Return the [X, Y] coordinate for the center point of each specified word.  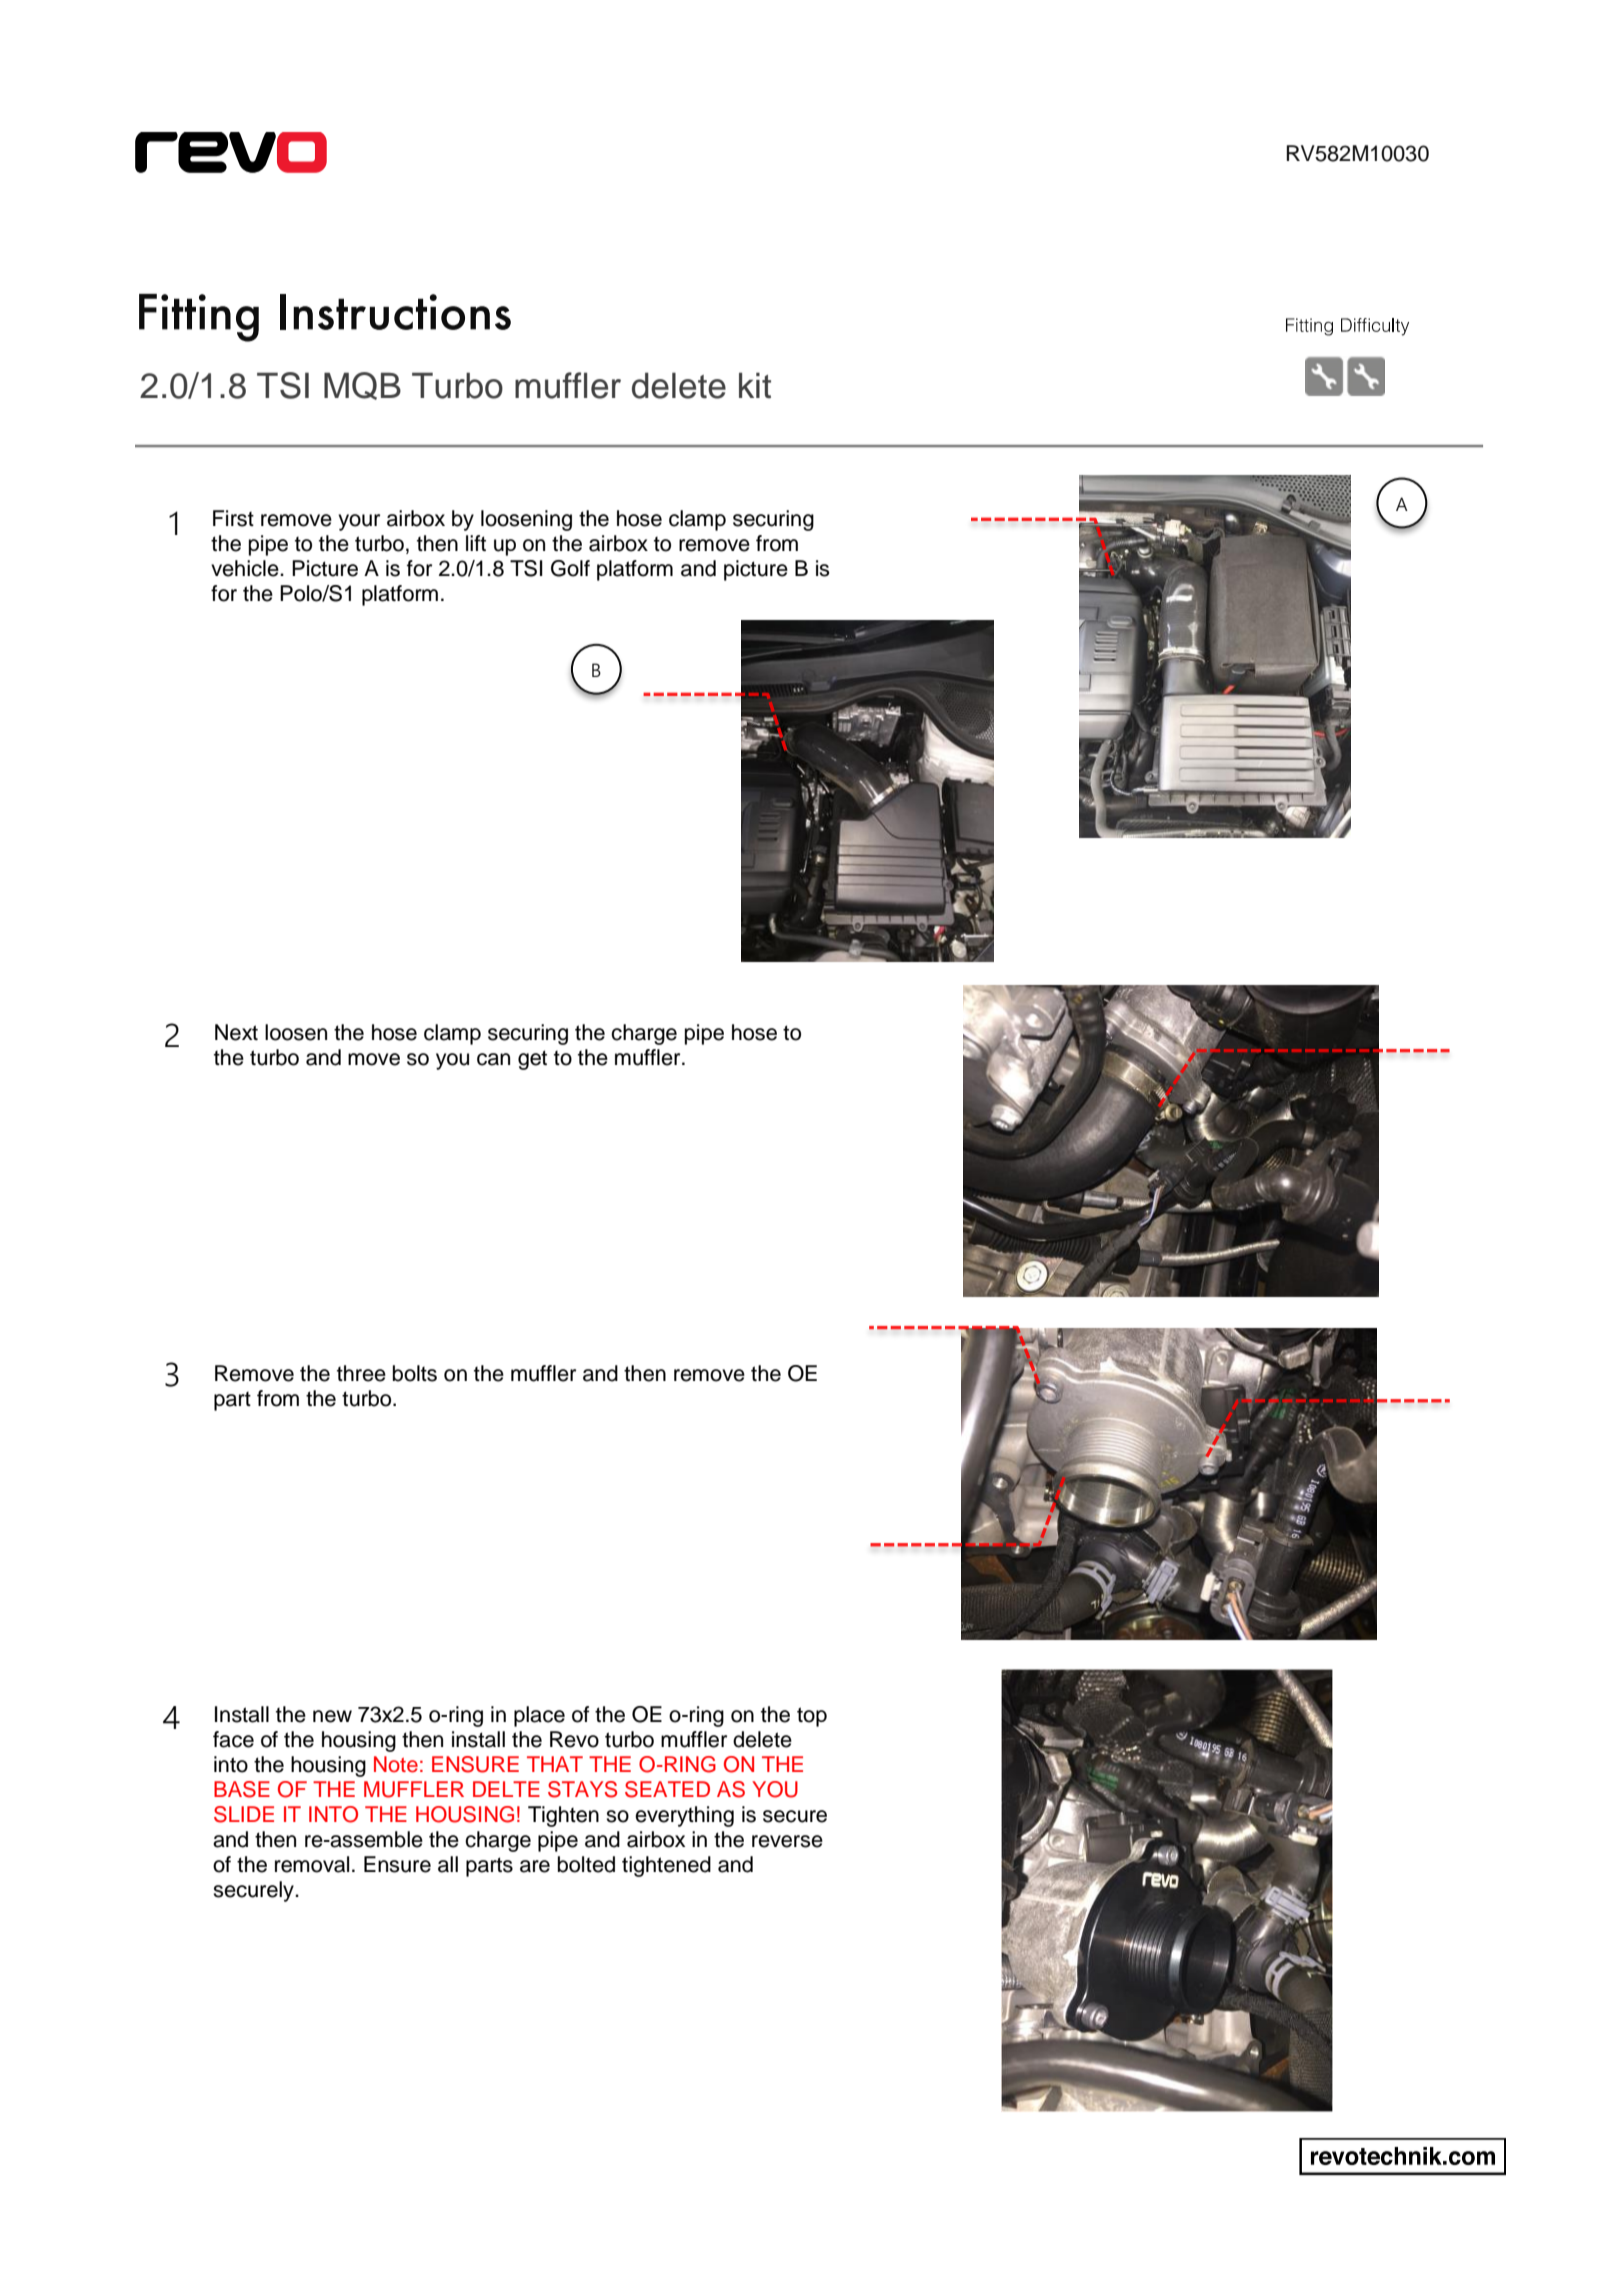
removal [312, 1864]
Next [236, 1032]
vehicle [246, 568]
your [359, 522]
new [332, 1716]
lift [476, 543]
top [812, 1717]
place [539, 1716]
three [361, 1373]
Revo [574, 1739]
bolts [415, 1373]
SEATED [667, 1789]
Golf [570, 568]
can [493, 1059]
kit [755, 385]
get [532, 1060]
